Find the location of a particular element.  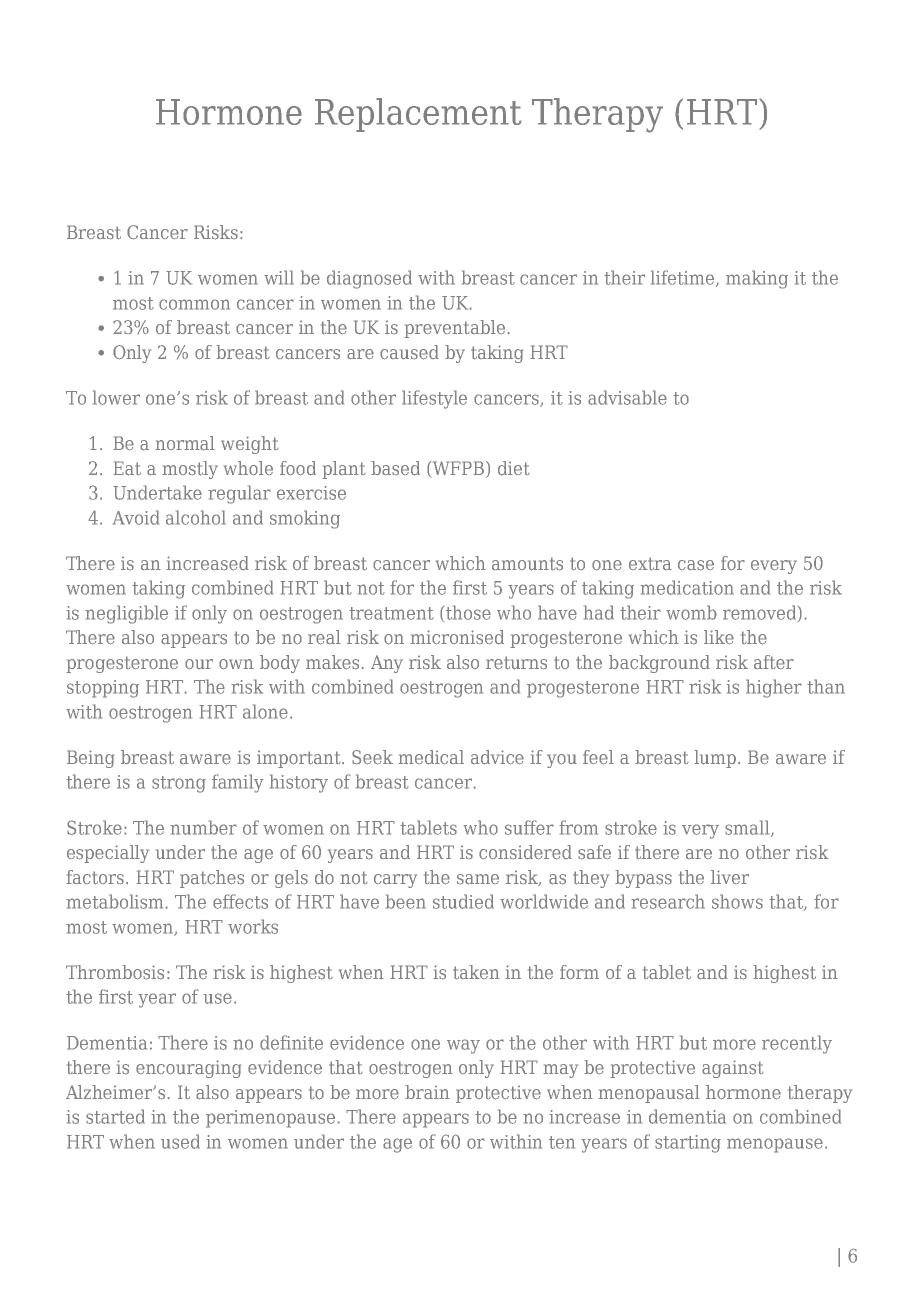

negligible is located at coordinates (126, 614).
